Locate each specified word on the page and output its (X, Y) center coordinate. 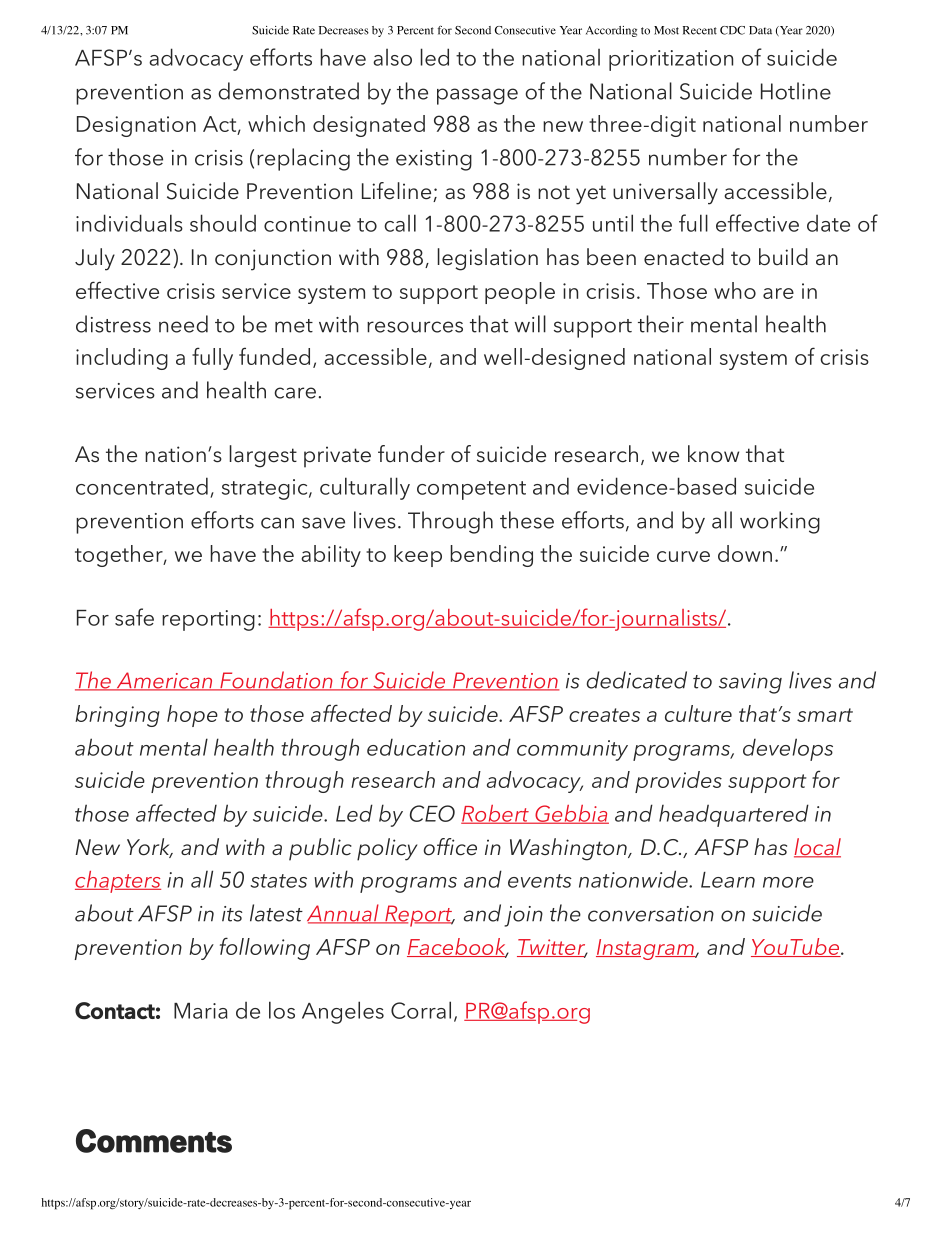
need (183, 324)
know (713, 454)
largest (263, 456)
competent (471, 490)
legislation (488, 259)
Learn (728, 880)
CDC (732, 30)
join (523, 916)
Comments (154, 1141)
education (416, 747)
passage (477, 96)
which (276, 123)
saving (750, 683)
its (232, 914)
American (164, 681)
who (735, 290)
